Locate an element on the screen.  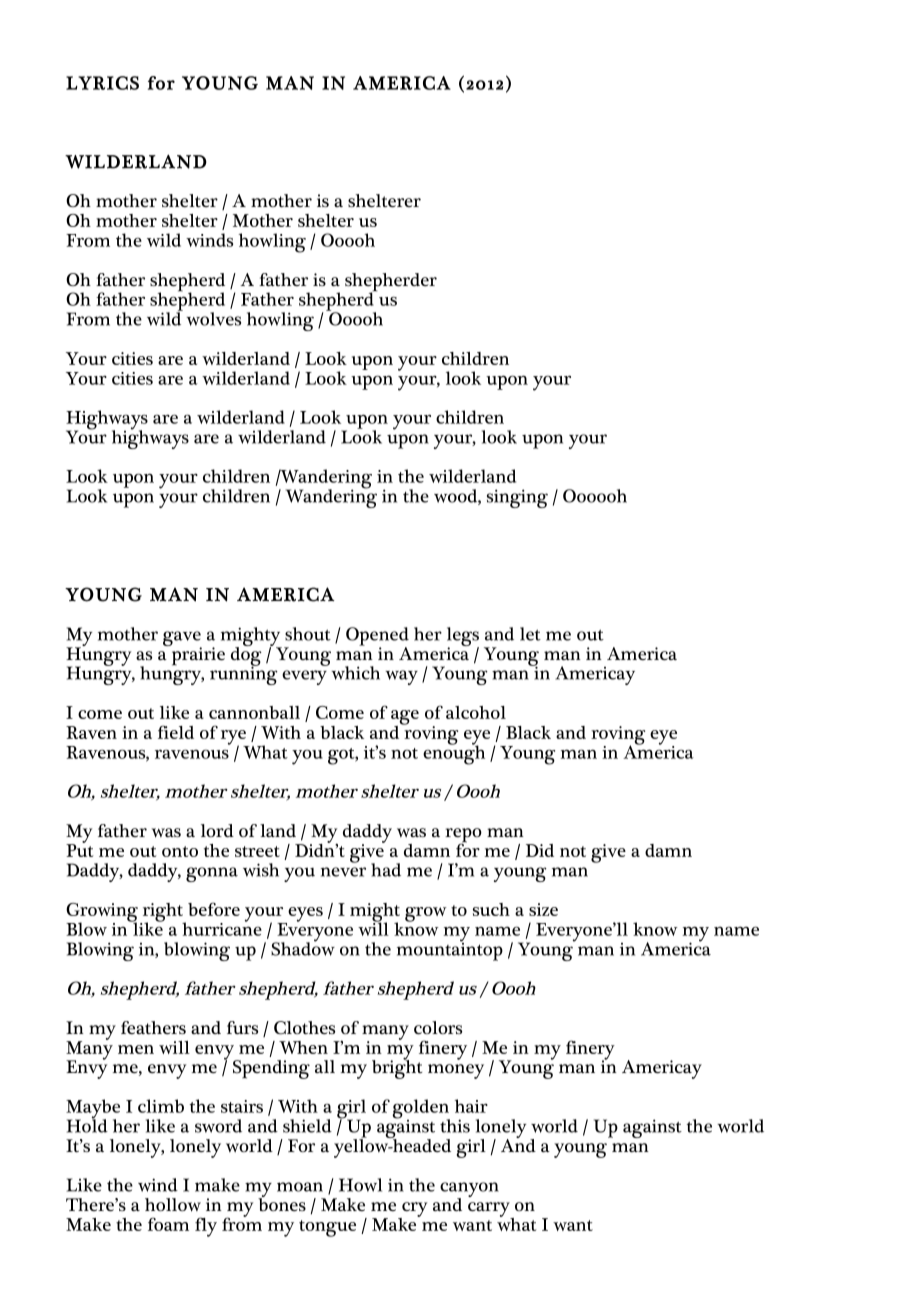
let is located at coordinates (530, 634).
